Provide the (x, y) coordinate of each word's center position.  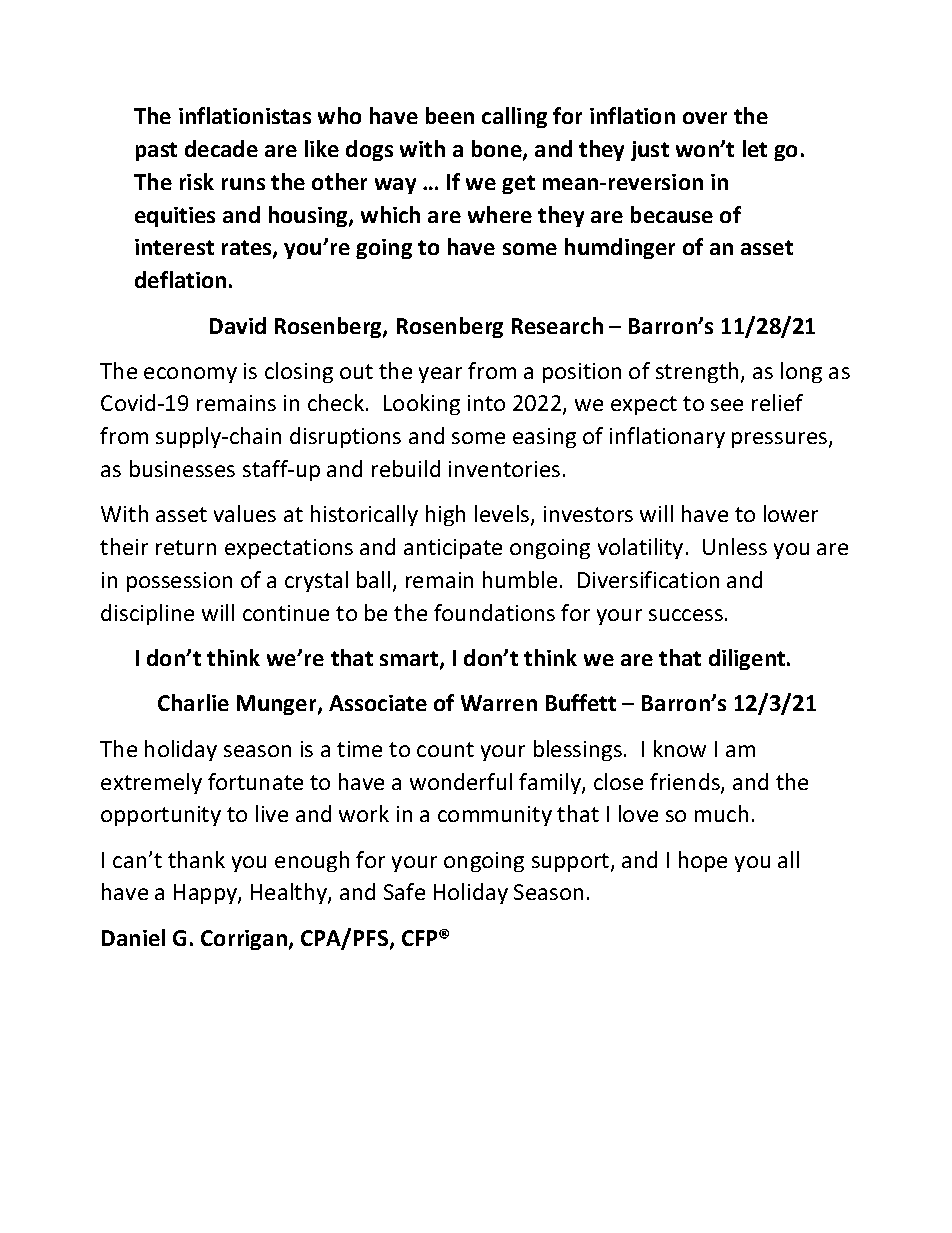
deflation (180, 279)
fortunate (255, 781)
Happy (206, 894)
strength (697, 372)
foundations (494, 612)
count (445, 749)
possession (179, 582)
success (686, 615)
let (755, 148)
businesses (182, 468)
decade (221, 148)
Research (557, 325)
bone (498, 150)
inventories (504, 469)
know (680, 748)
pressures (781, 440)
